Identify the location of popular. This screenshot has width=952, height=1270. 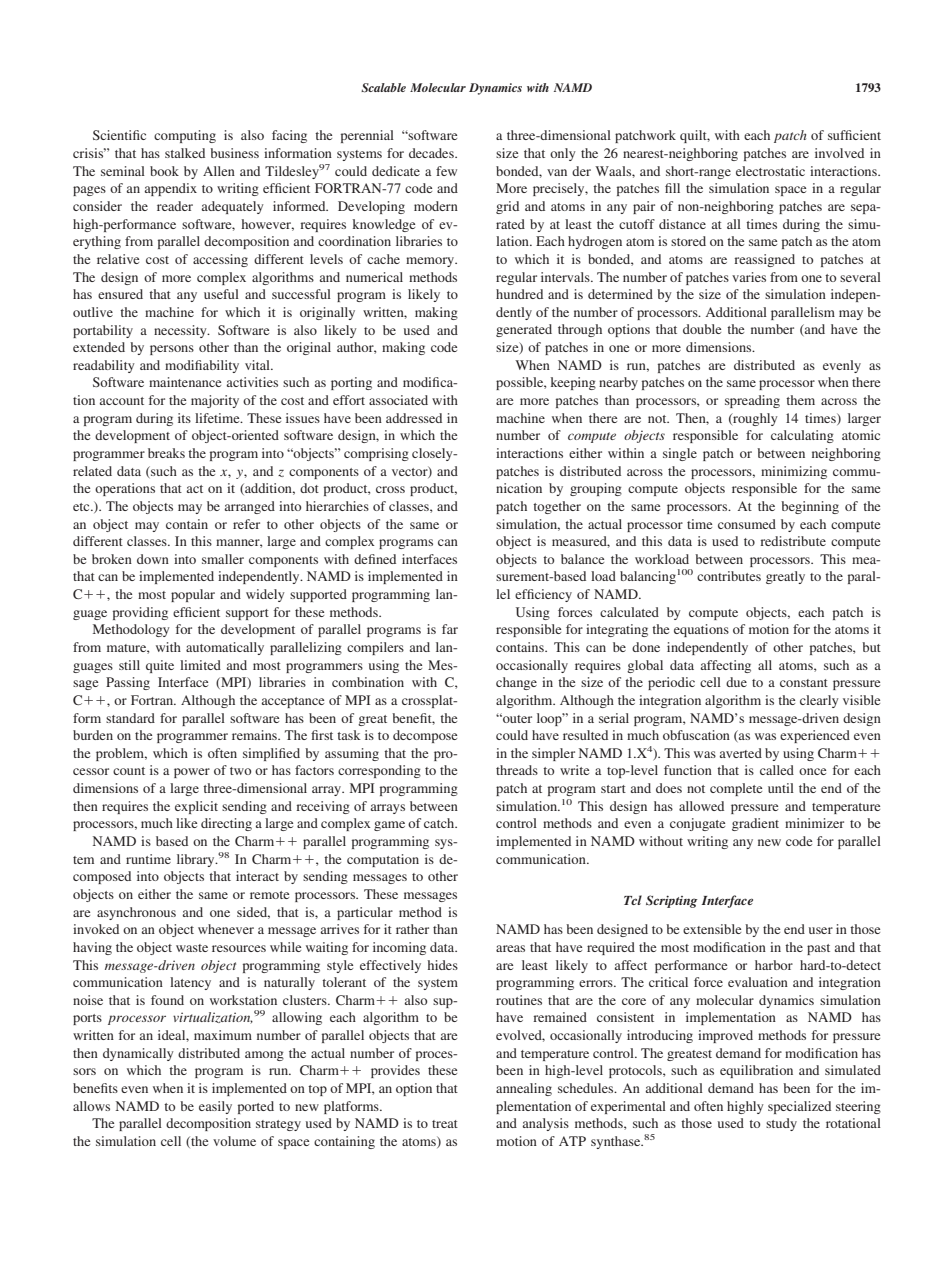
(193, 595).
